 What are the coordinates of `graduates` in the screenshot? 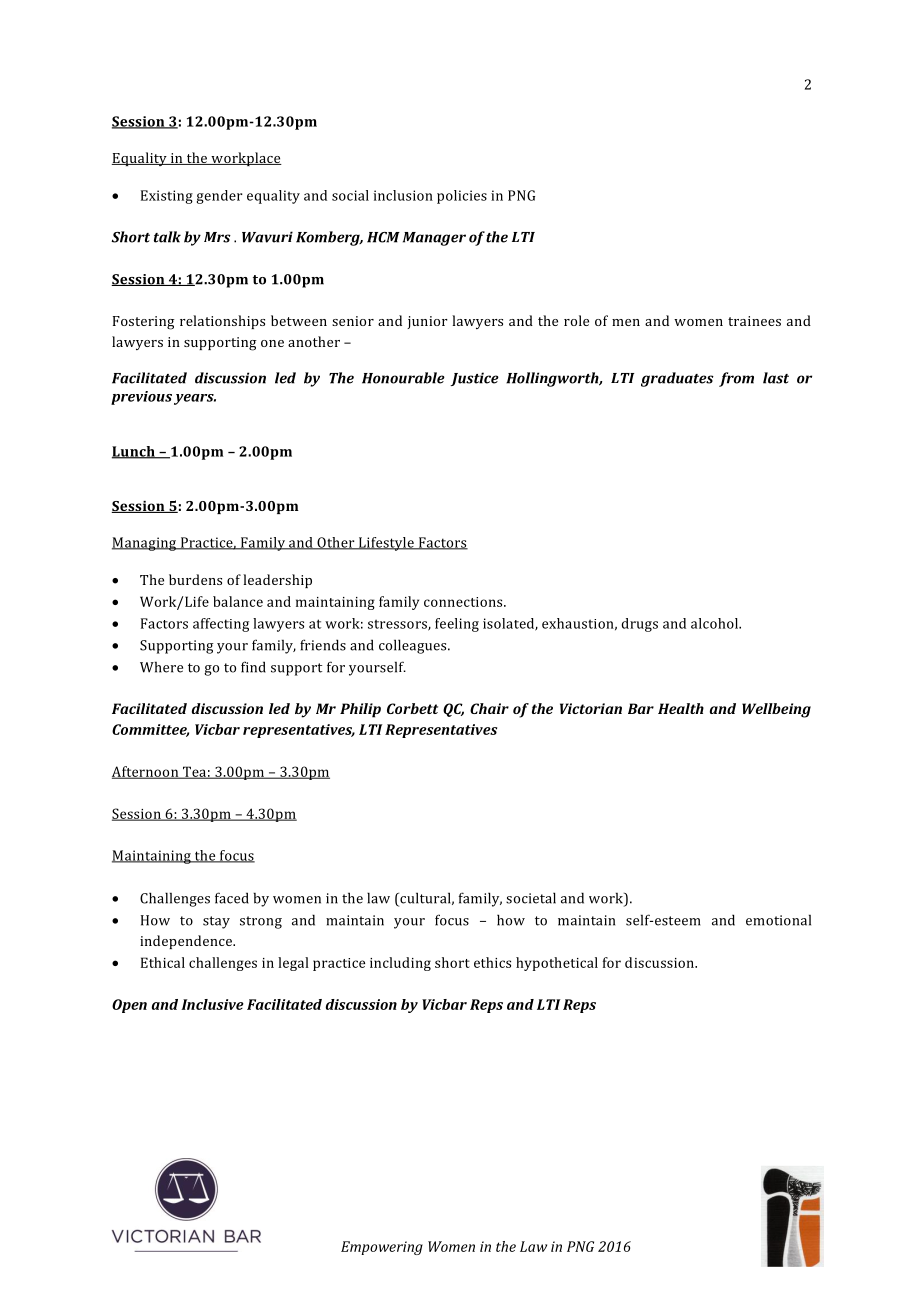 It's located at (677, 379).
